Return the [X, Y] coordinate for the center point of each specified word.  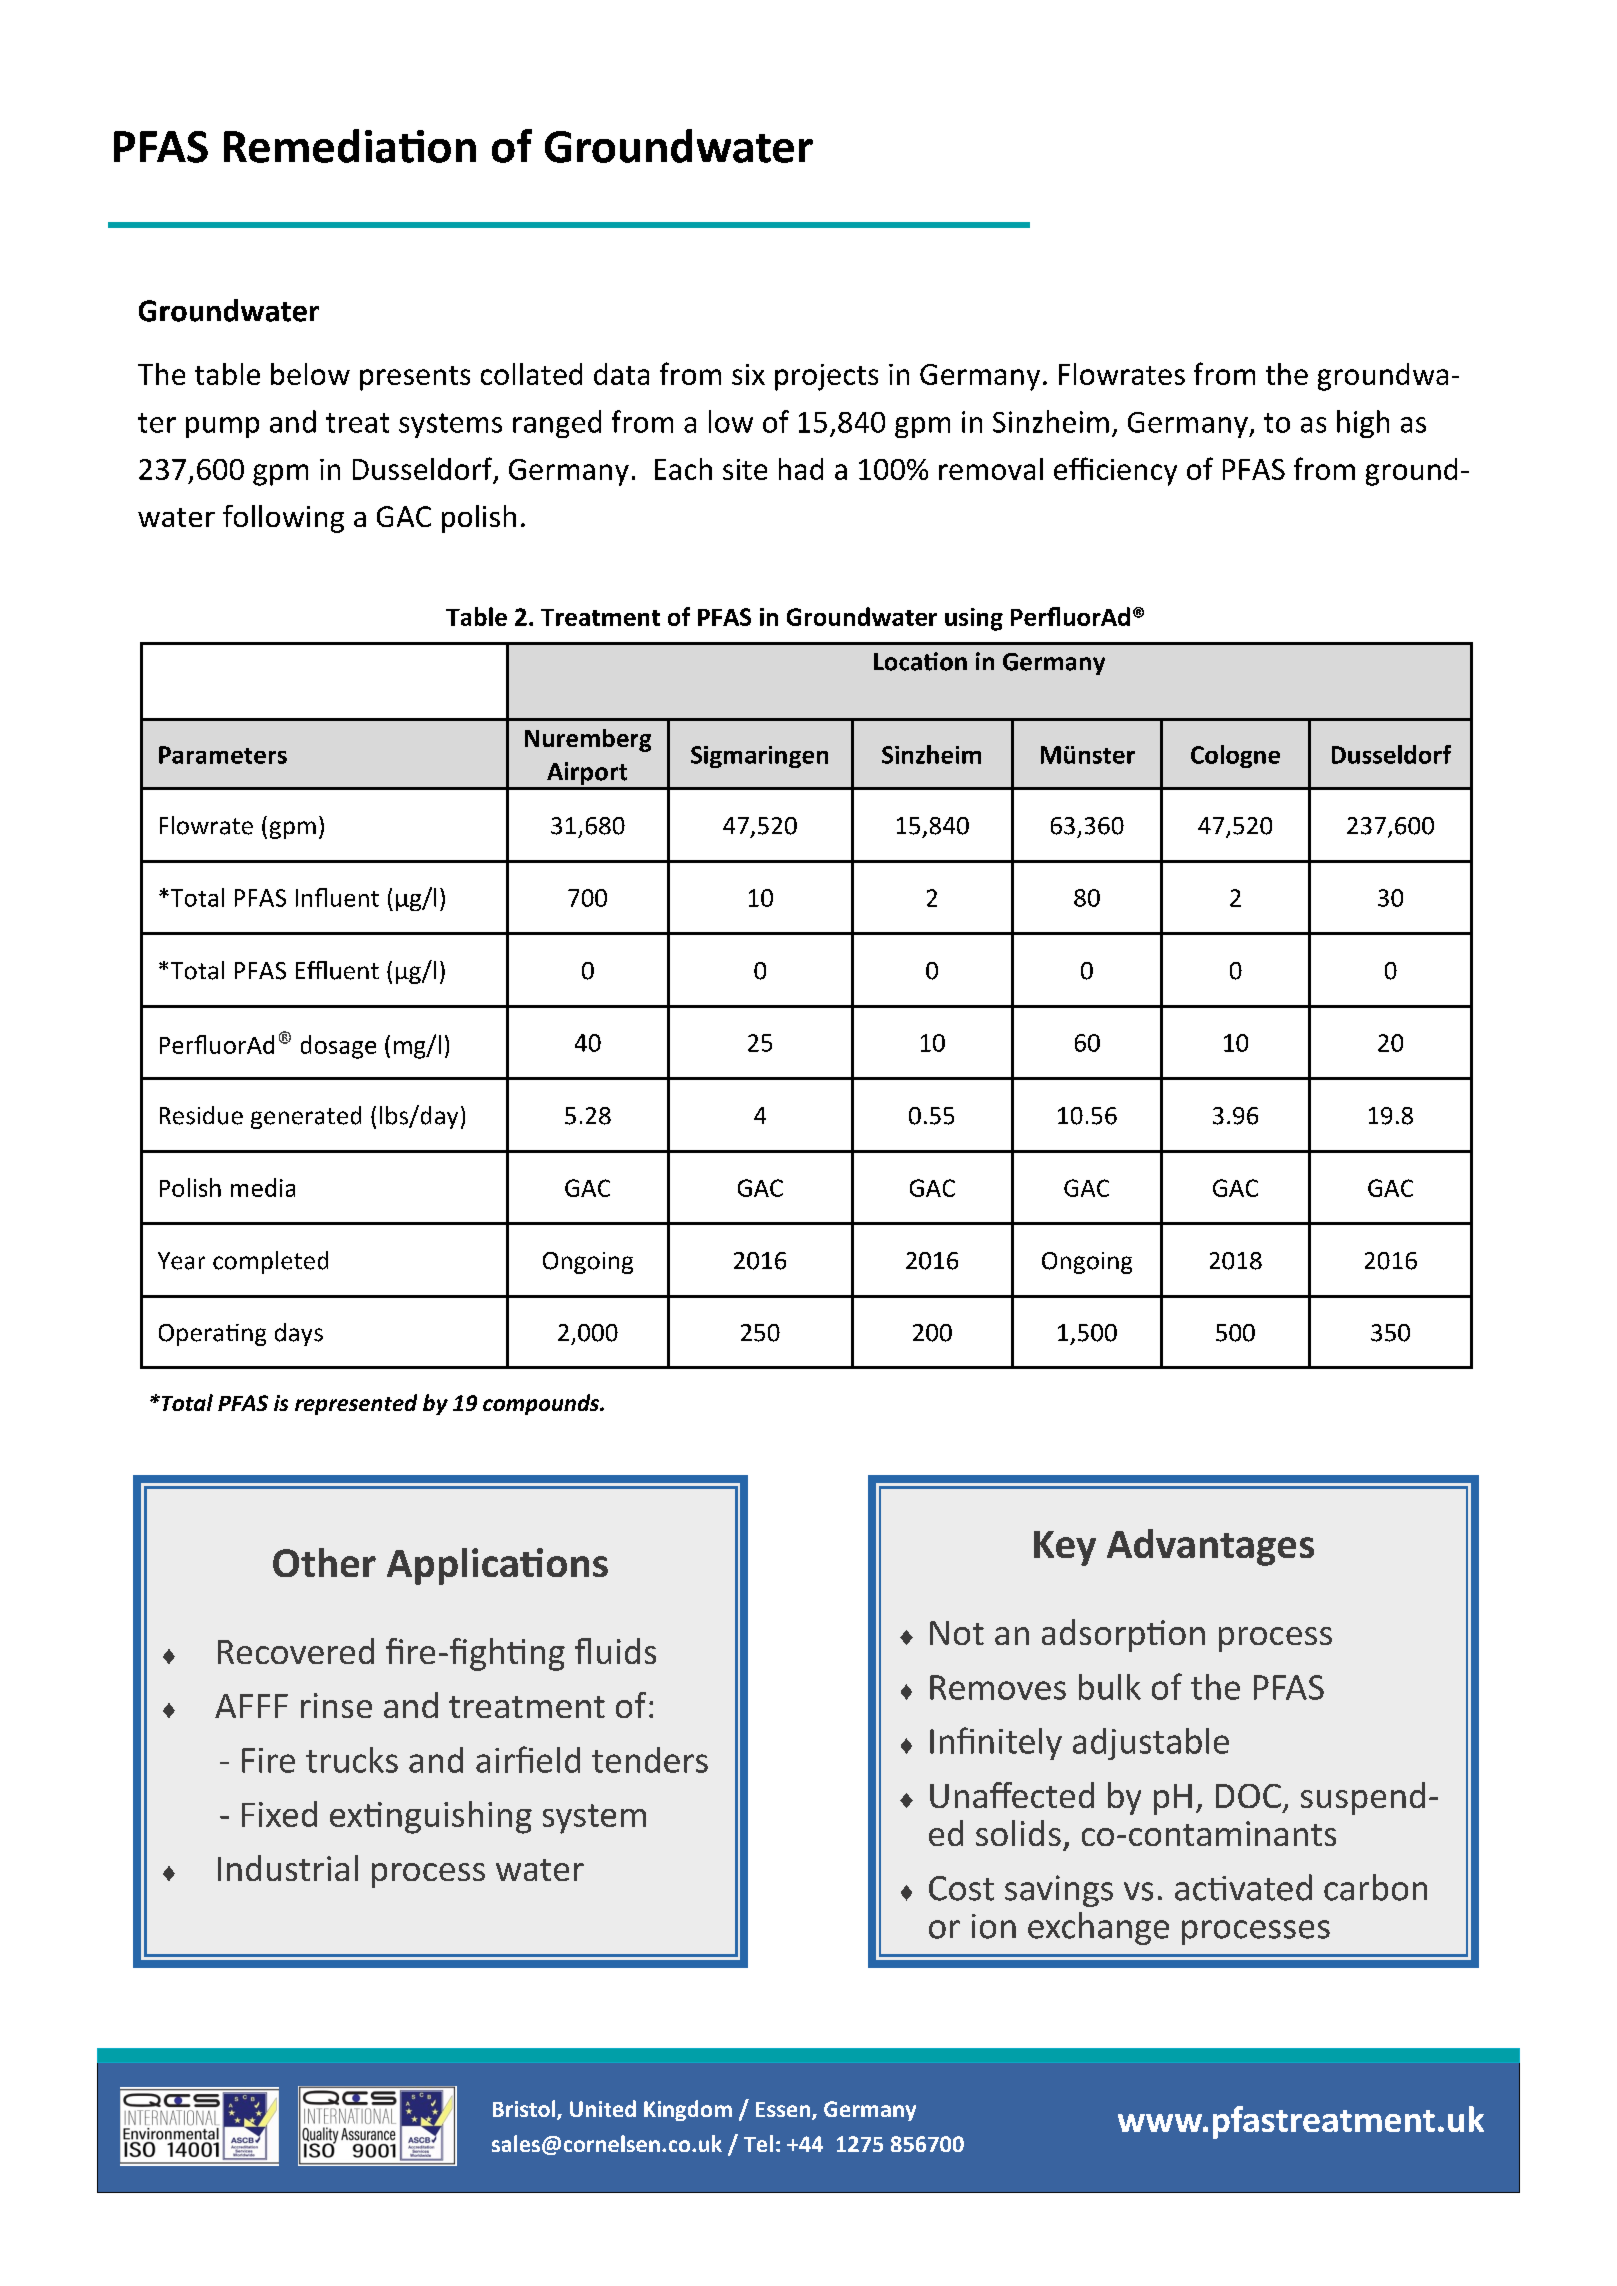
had [801, 469]
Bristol [525, 2110]
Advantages [1210, 1547]
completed [270, 1262]
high [1363, 424]
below [310, 374]
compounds [542, 1404]
